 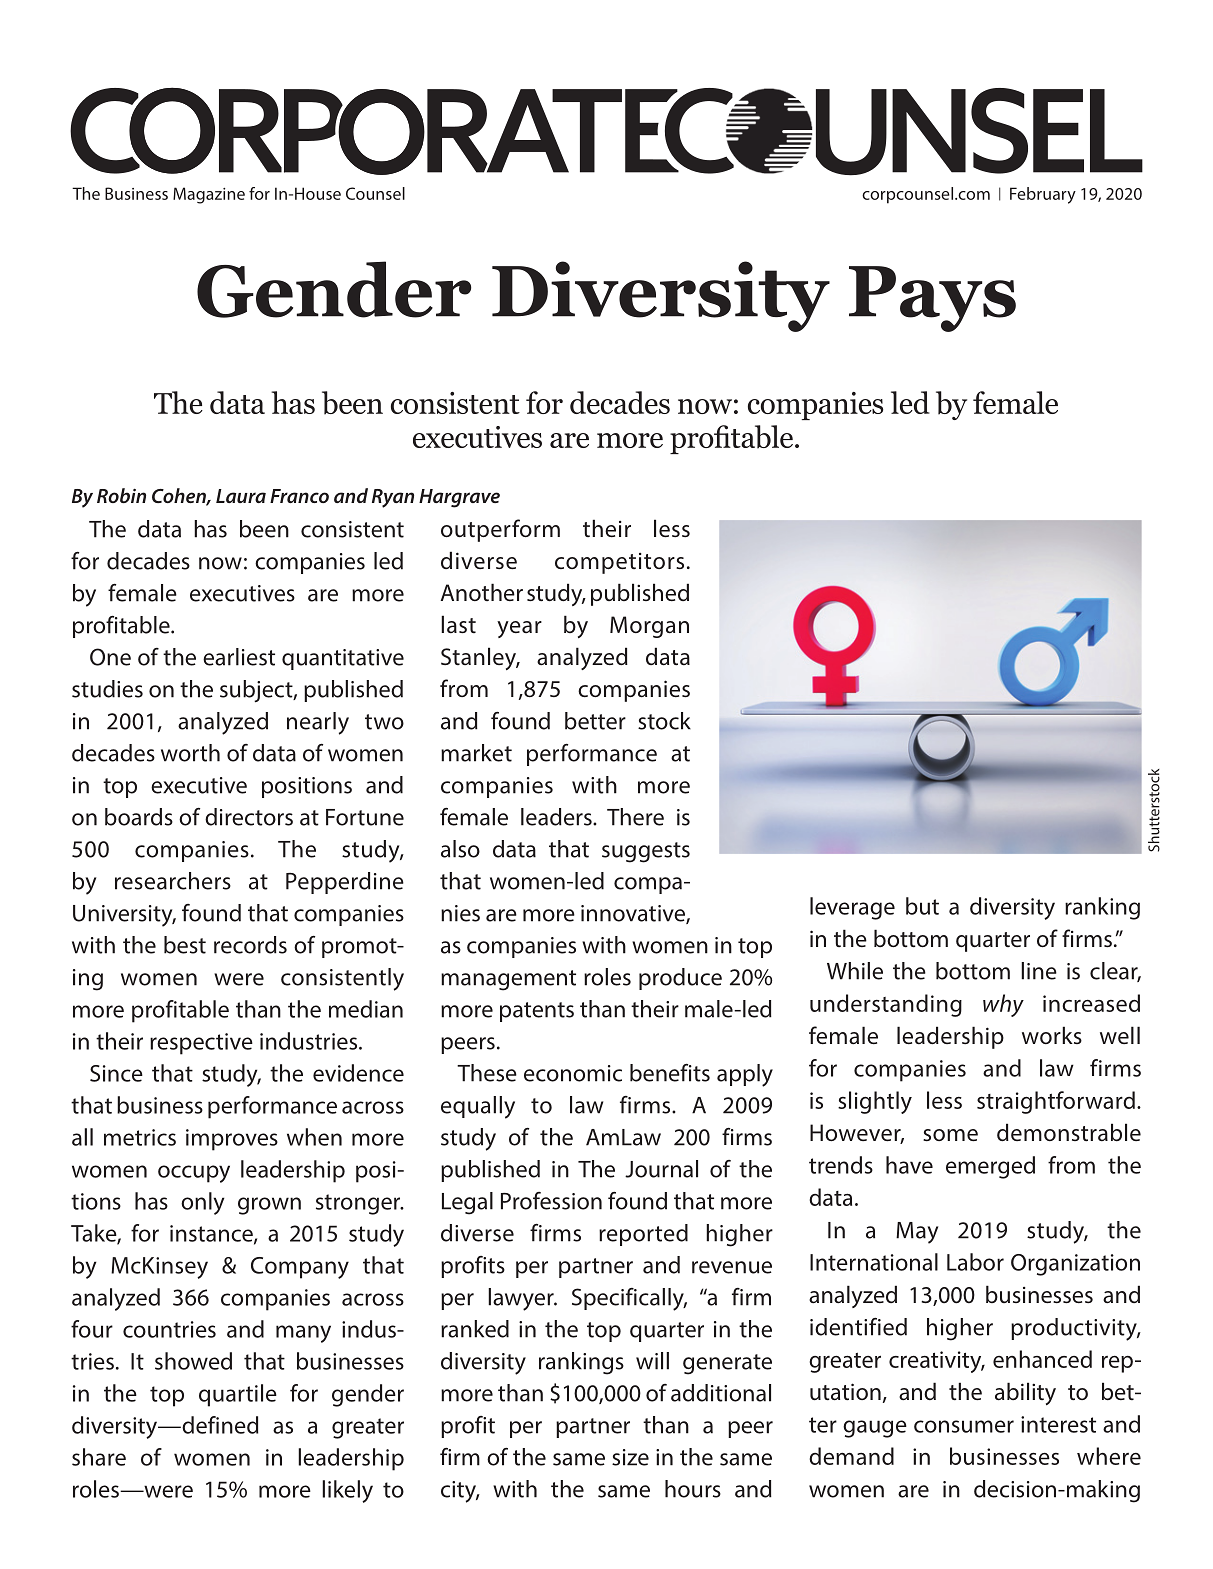 What do you see at coordinates (249, 817) in the image?
I see `directors` at bounding box center [249, 817].
